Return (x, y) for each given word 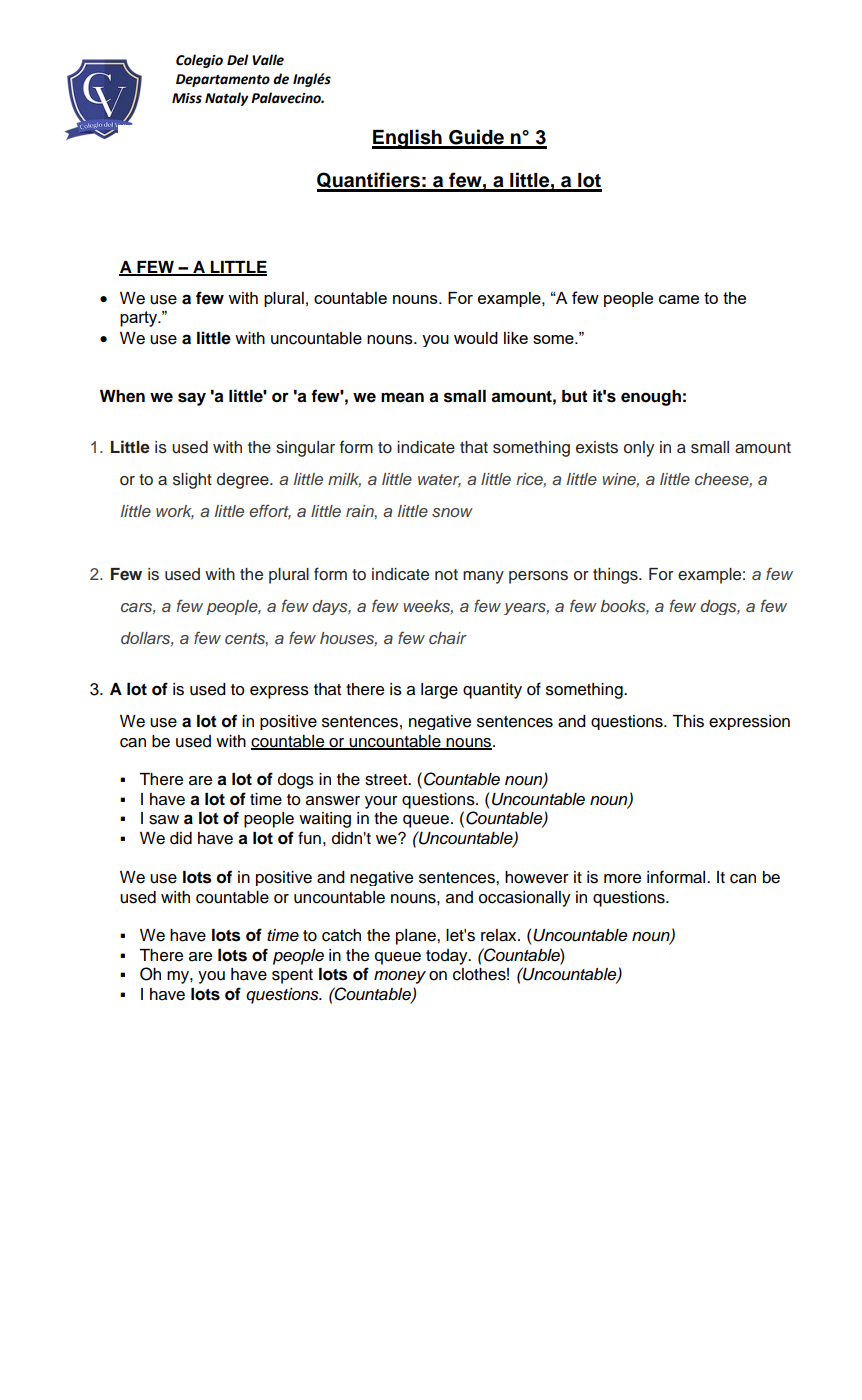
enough (651, 398)
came (679, 299)
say (192, 399)
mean (402, 397)
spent (292, 976)
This (688, 721)
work (175, 512)
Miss (187, 98)
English (408, 139)
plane (417, 937)
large (439, 691)
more (622, 879)
